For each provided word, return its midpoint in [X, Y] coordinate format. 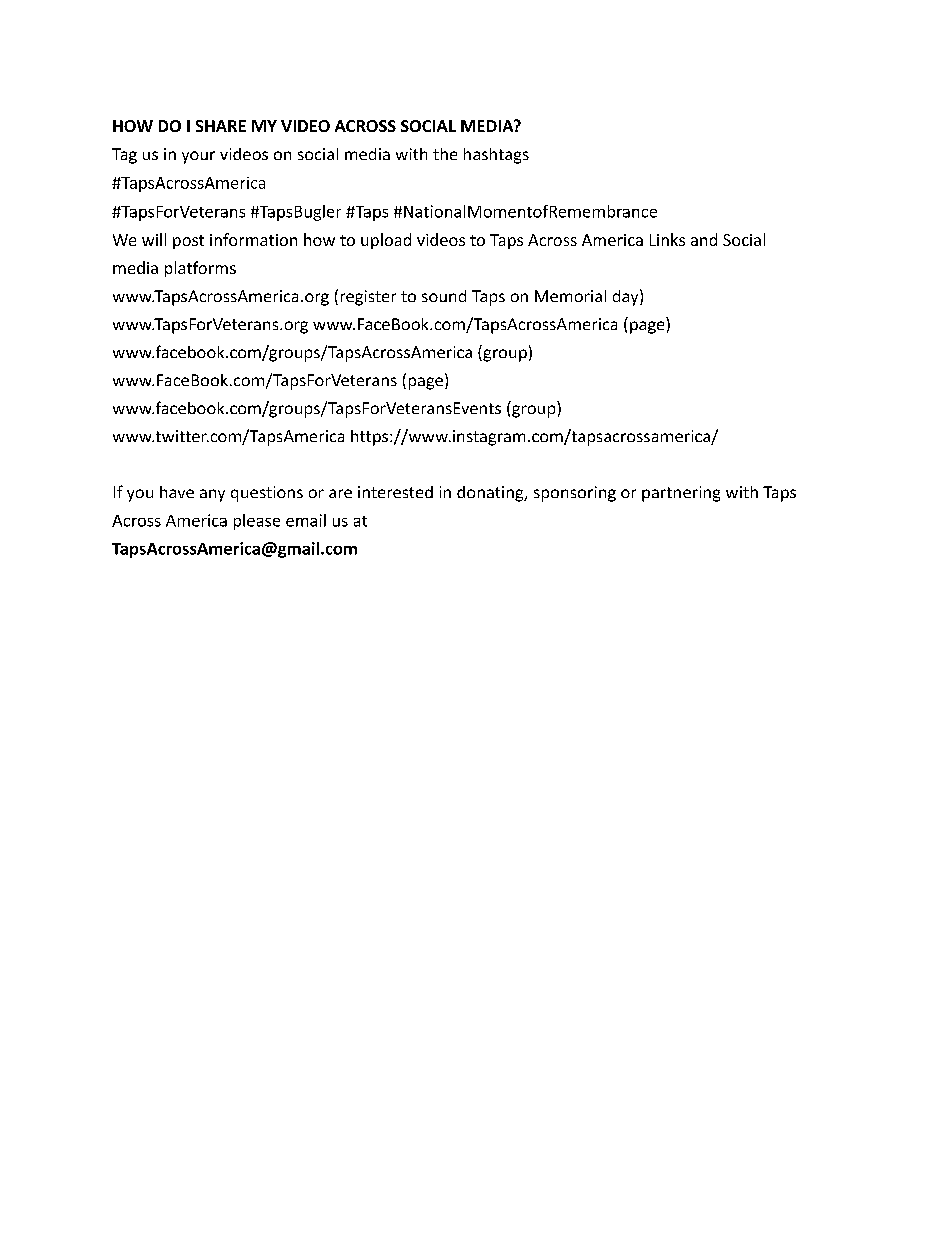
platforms [200, 269]
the [445, 154]
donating [491, 494]
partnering [681, 494]
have [177, 492]
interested [395, 492]
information [253, 239]
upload [386, 241]
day [627, 297]
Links [667, 239]
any [212, 495]
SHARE [221, 126]
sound [444, 296]
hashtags [496, 156]
